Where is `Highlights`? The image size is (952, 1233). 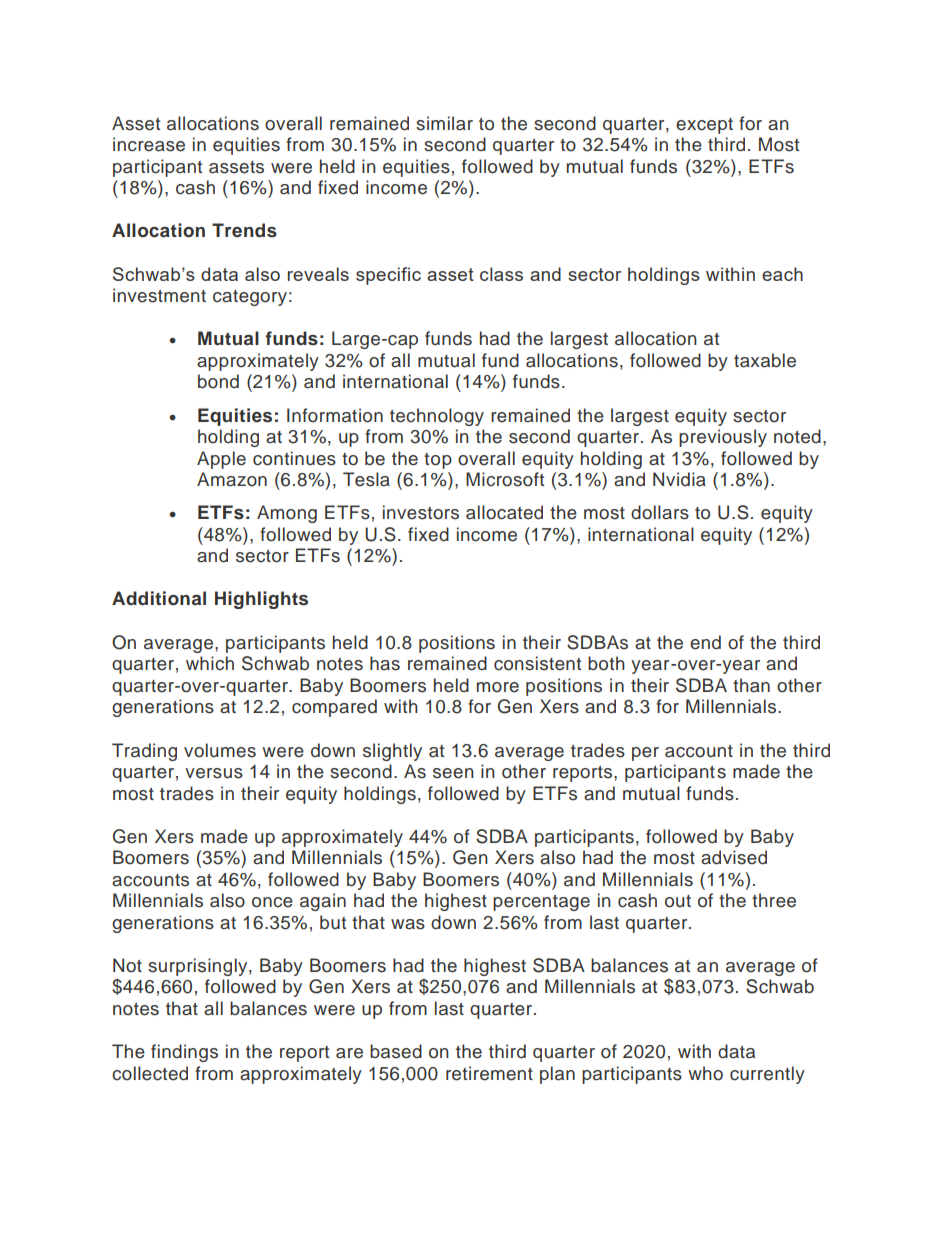 Highlights is located at coordinates (261, 600).
